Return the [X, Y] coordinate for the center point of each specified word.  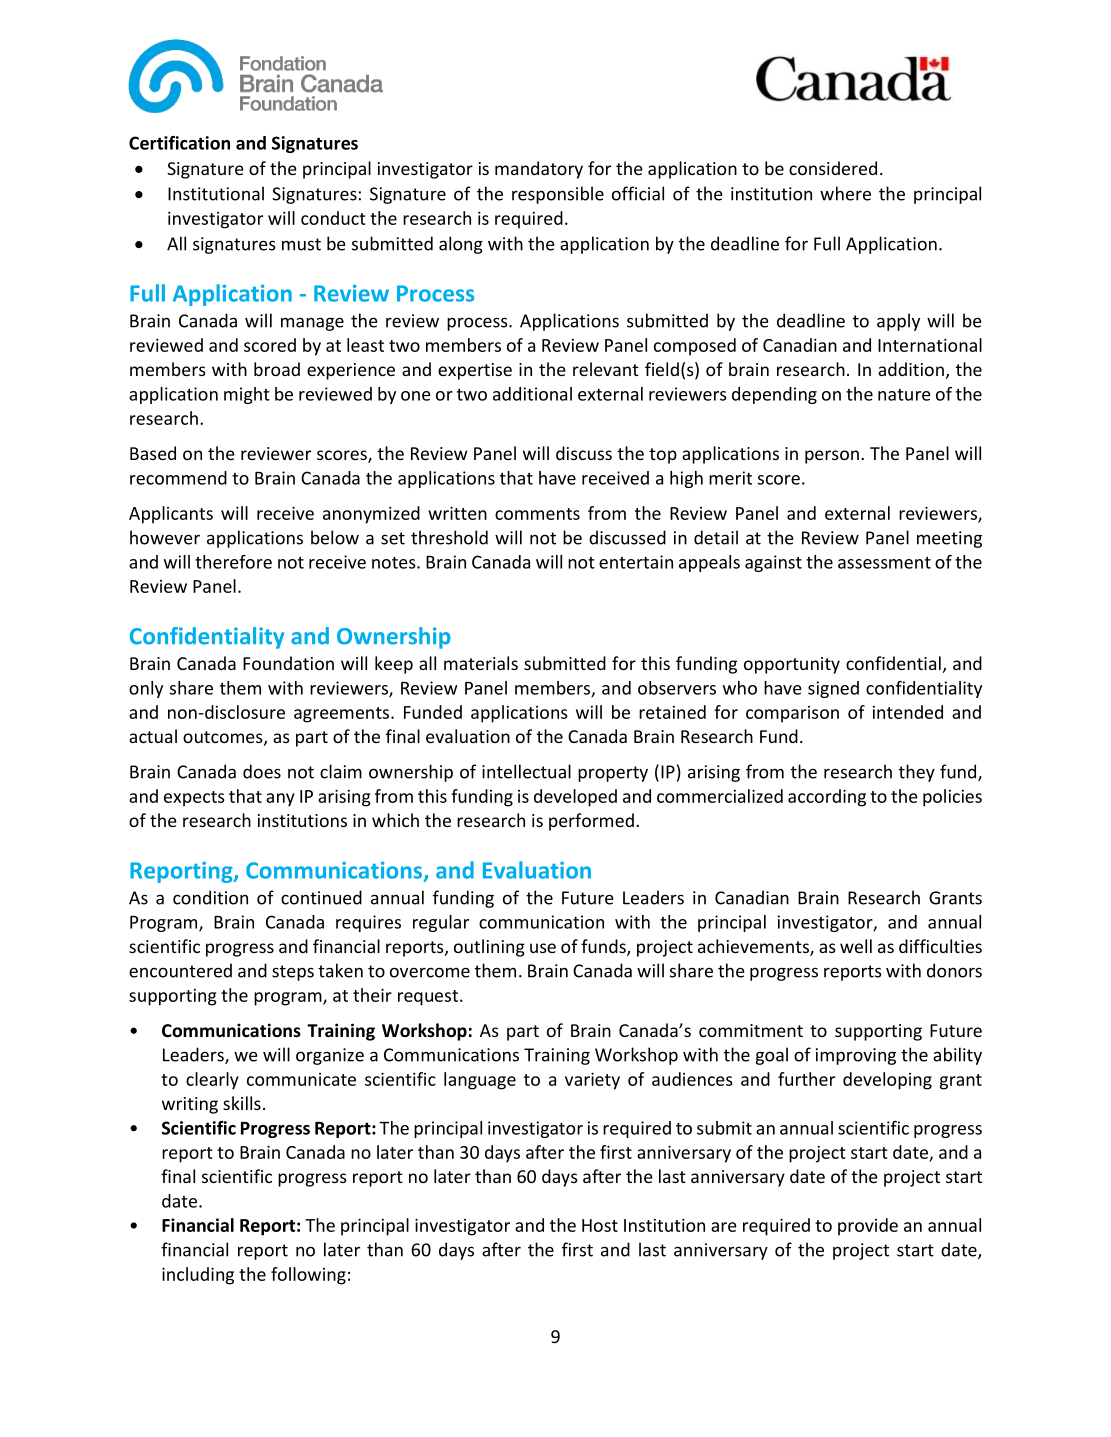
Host [600, 1225]
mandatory [539, 170]
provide [868, 1227]
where [845, 193]
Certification [179, 143]
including [198, 1276]
